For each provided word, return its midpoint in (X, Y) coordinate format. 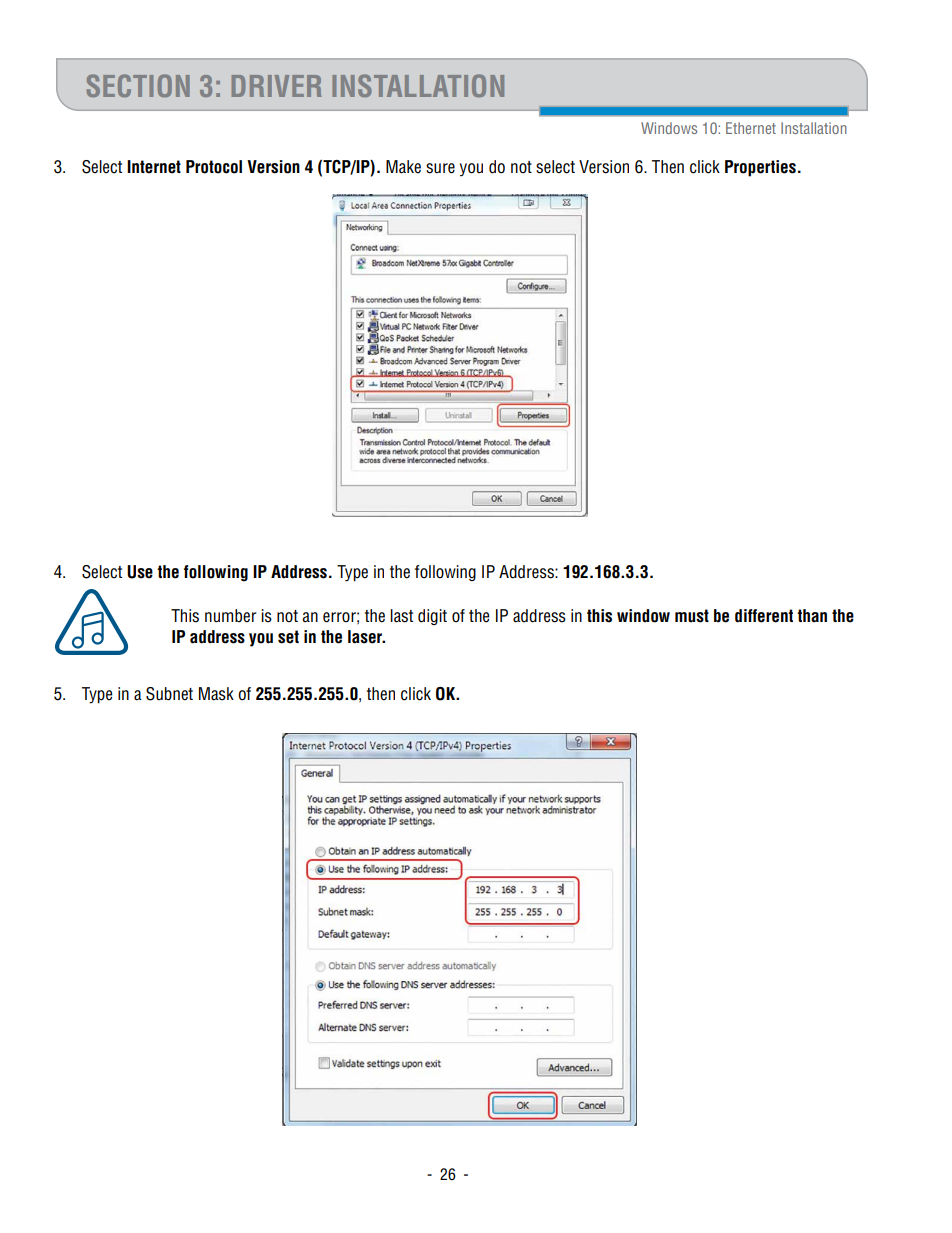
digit (432, 617)
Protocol (214, 167)
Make (403, 167)
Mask (216, 694)
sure (440, 168)
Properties (760, 168)
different (764, 616)
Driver (277, 86)
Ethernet (751, 128)
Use (140, 572)
